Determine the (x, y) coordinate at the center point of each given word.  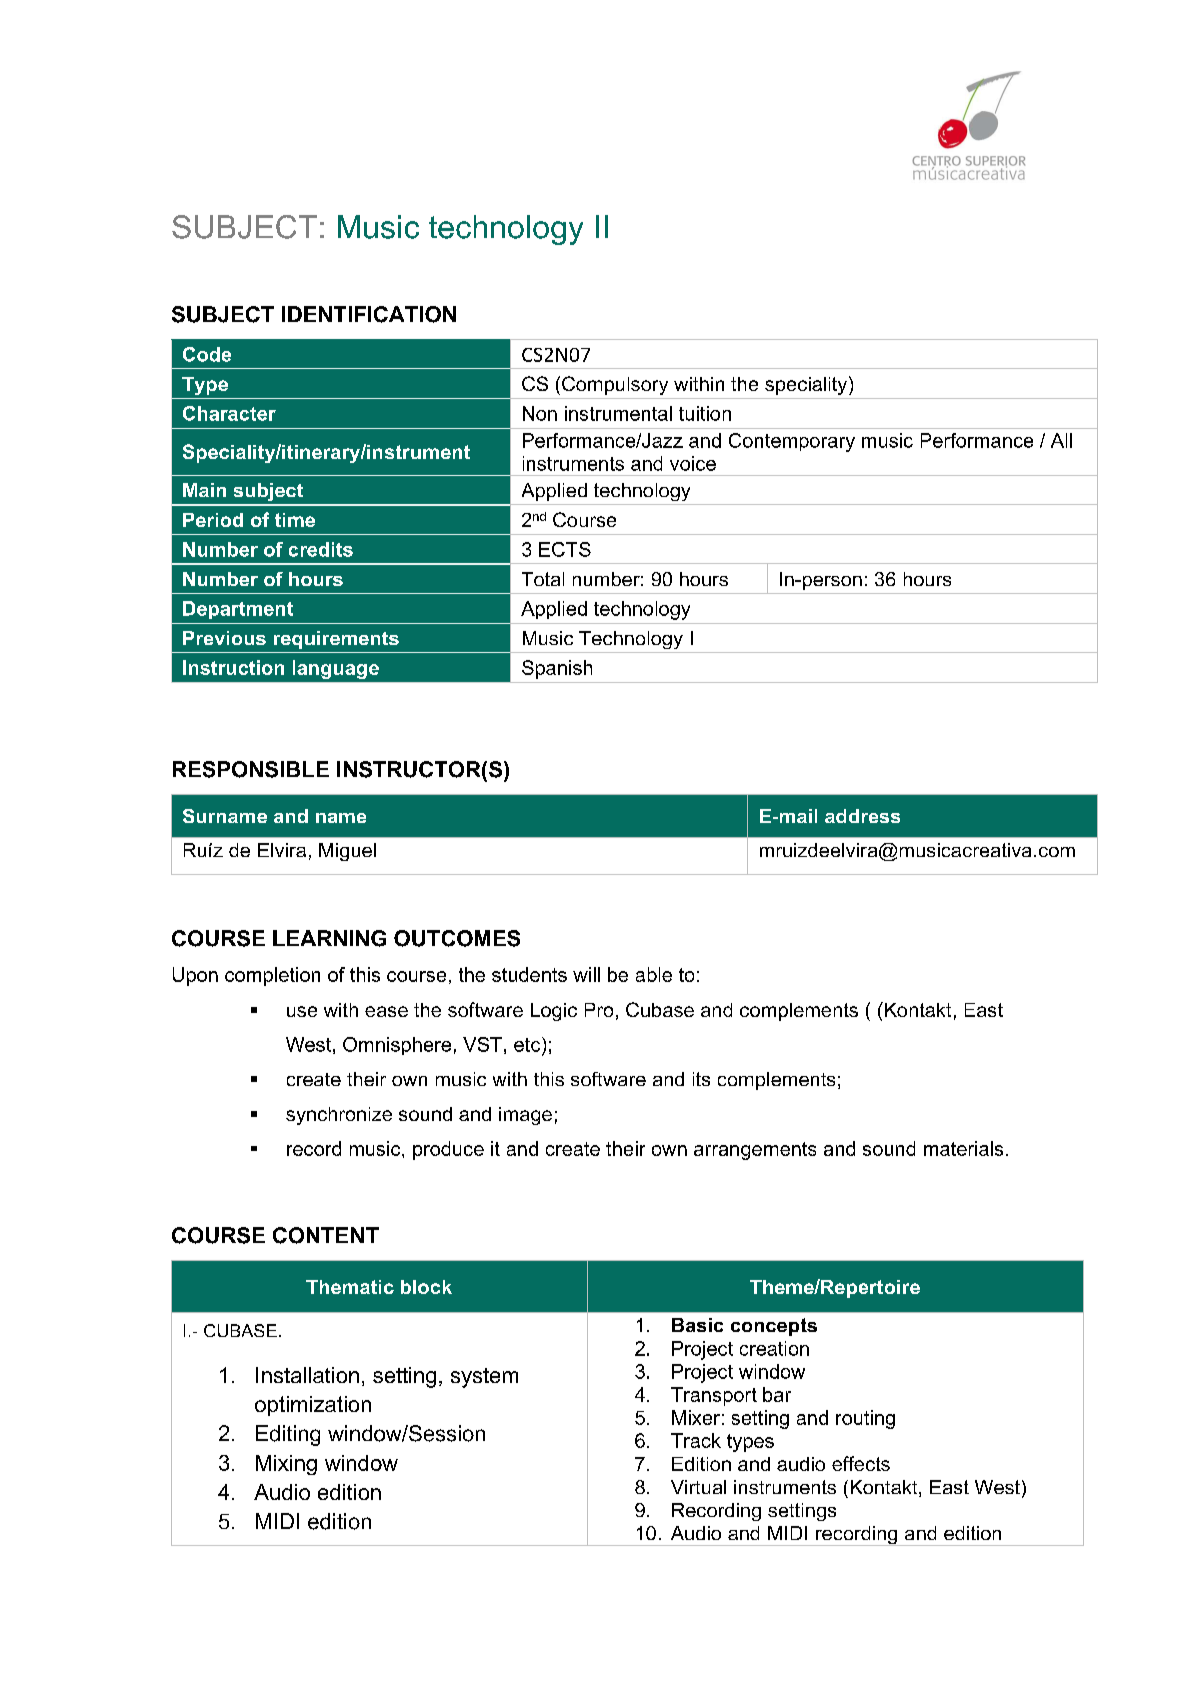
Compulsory (615, 385)
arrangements (755, 1151)
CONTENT (326, 1235)
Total (543, 579)
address (862, 816)
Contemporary (792, 442)
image (525, 1116)
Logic (554, 1012)
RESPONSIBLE (251, 769)
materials (963, 1148)
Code (207, 354)
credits (321, 549)
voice (693, 463)
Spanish (557, 669)
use (302, 1011)
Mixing (286, 1465)
